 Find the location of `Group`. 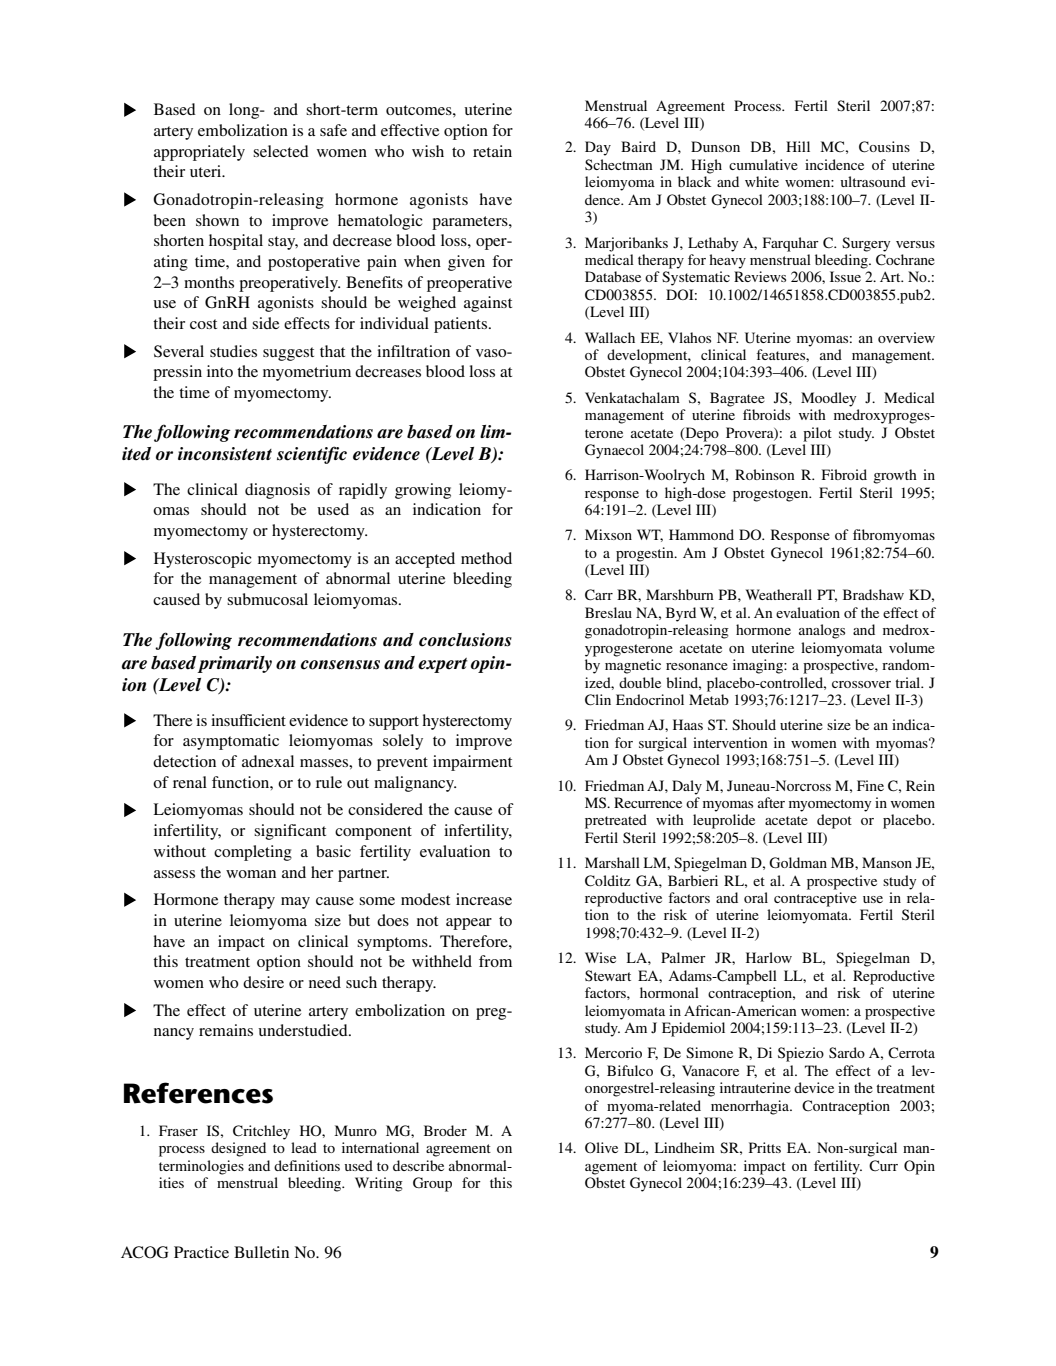

Group is located at coordinates (432, 1184).
